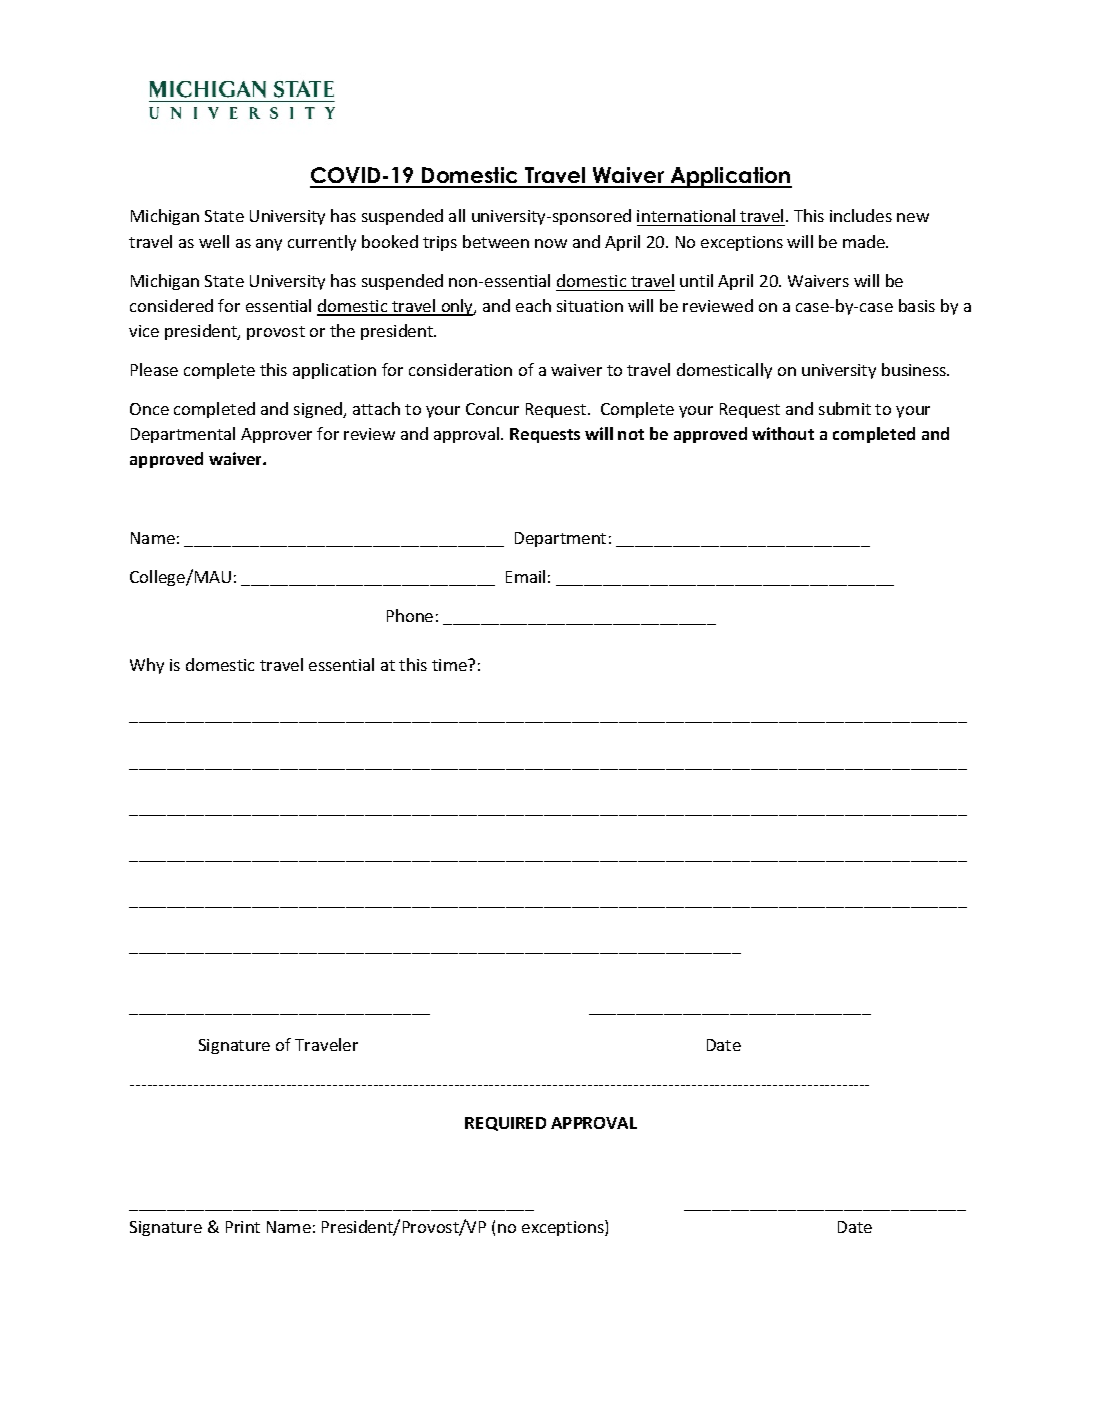  What do you see at coordinates (450, 665) in the image?
I see `time` at bounding box center [450, 665].
